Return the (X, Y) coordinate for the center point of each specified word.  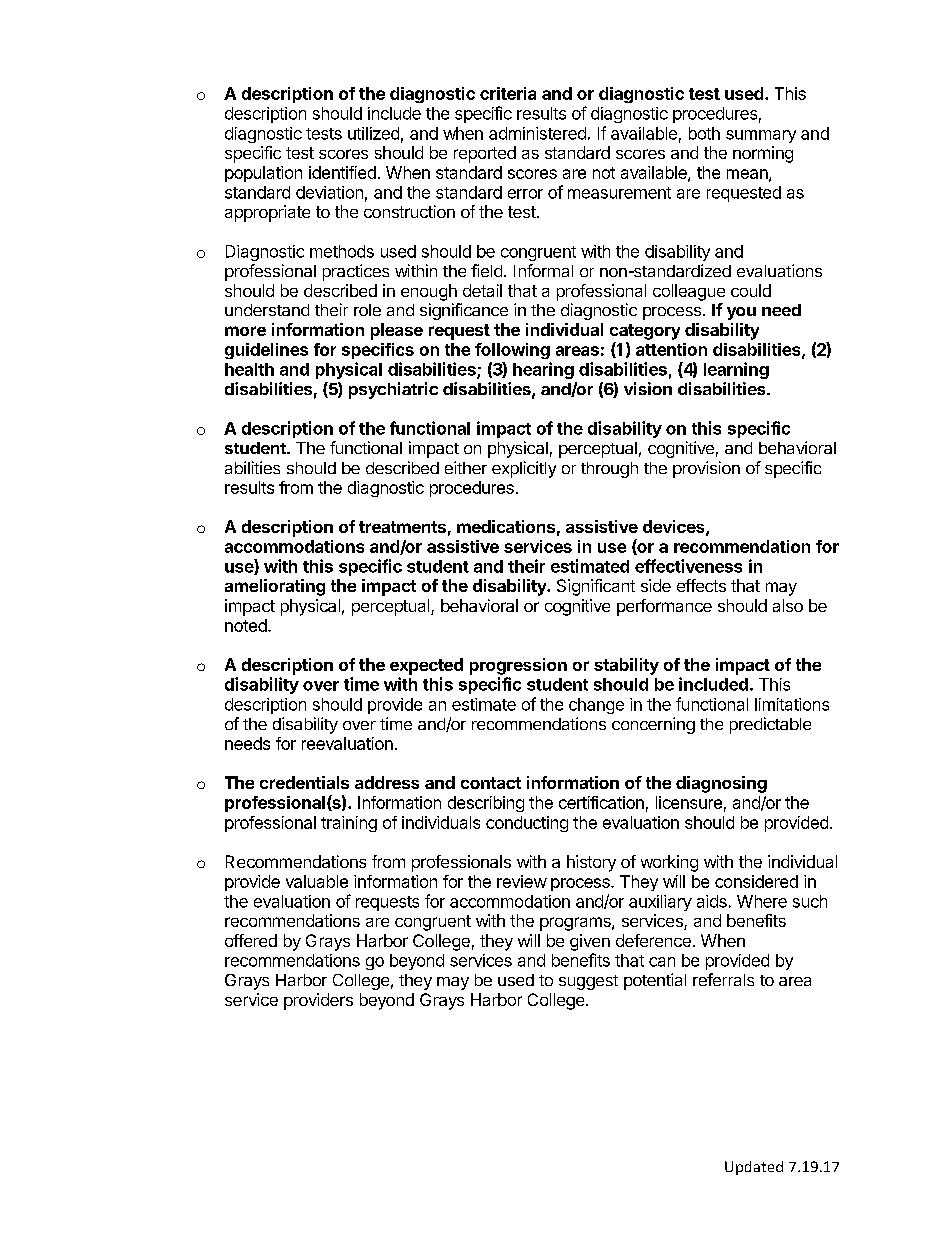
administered (537, 133)
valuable (317, 881)
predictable (770, 725)
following (512, 351)
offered (251, 940)
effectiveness (688, 566)
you (741, 313)
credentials (304, 782)
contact (491, 783)
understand (267, 310)
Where (762, 901)
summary (761, 136)
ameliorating (275, 587)
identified (342, 172)
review (522, 881)
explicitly (524, 469)
